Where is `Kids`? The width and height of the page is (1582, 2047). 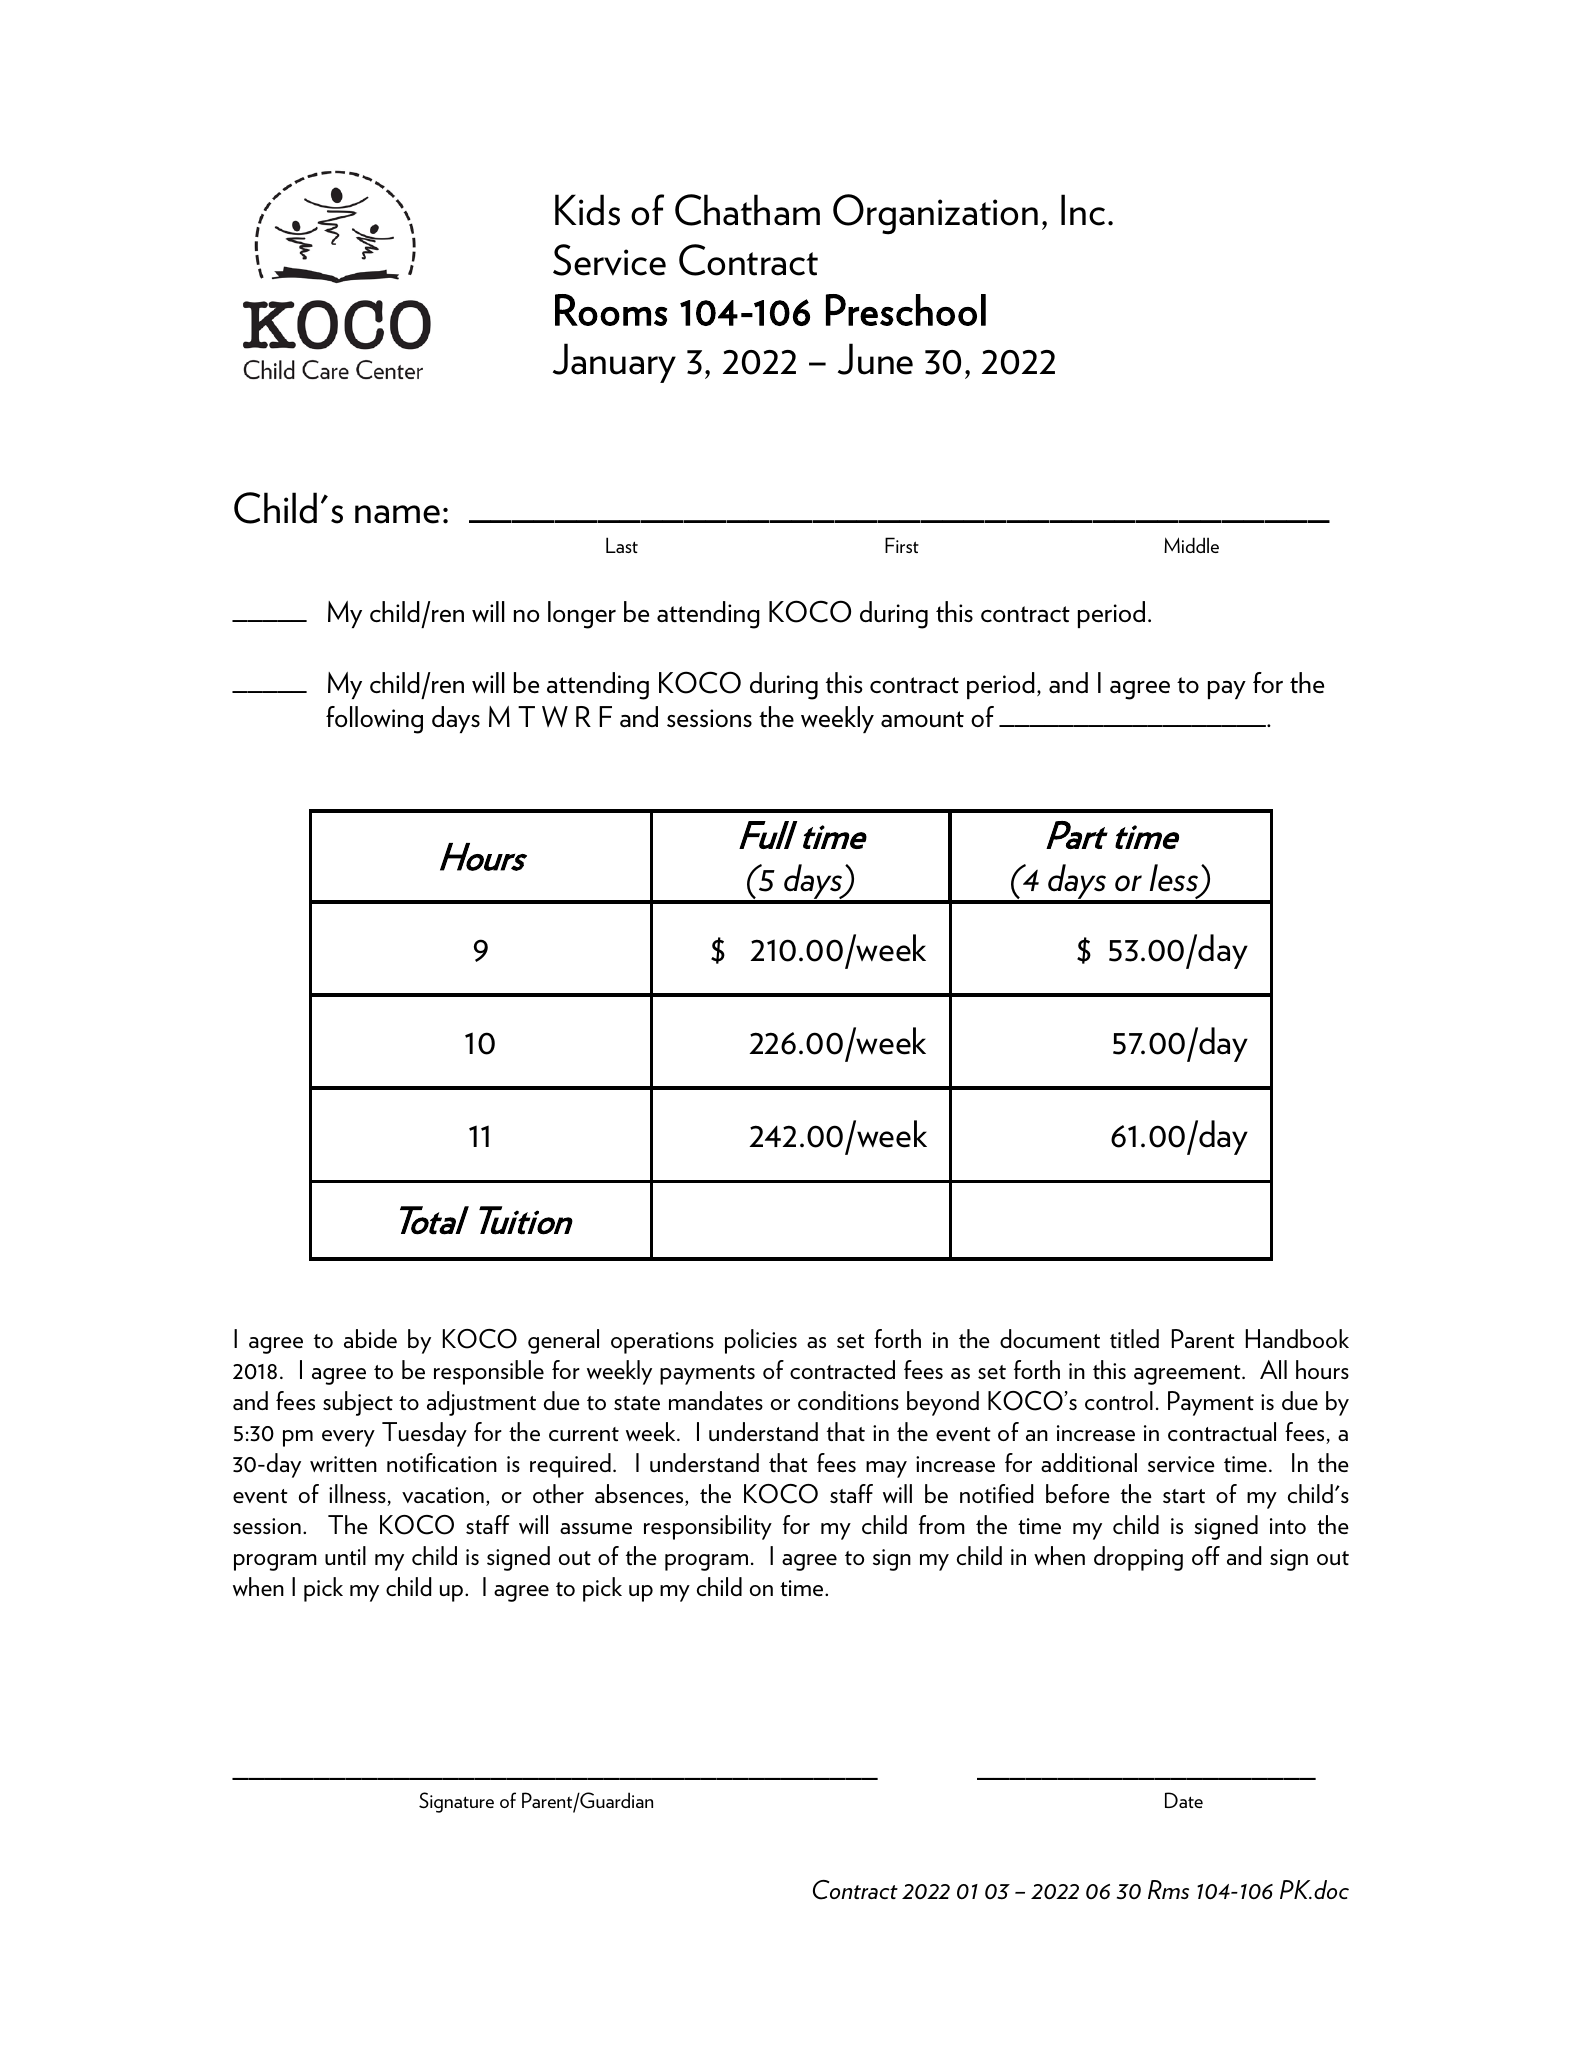 Kids is located at coordinates (587, 210).
